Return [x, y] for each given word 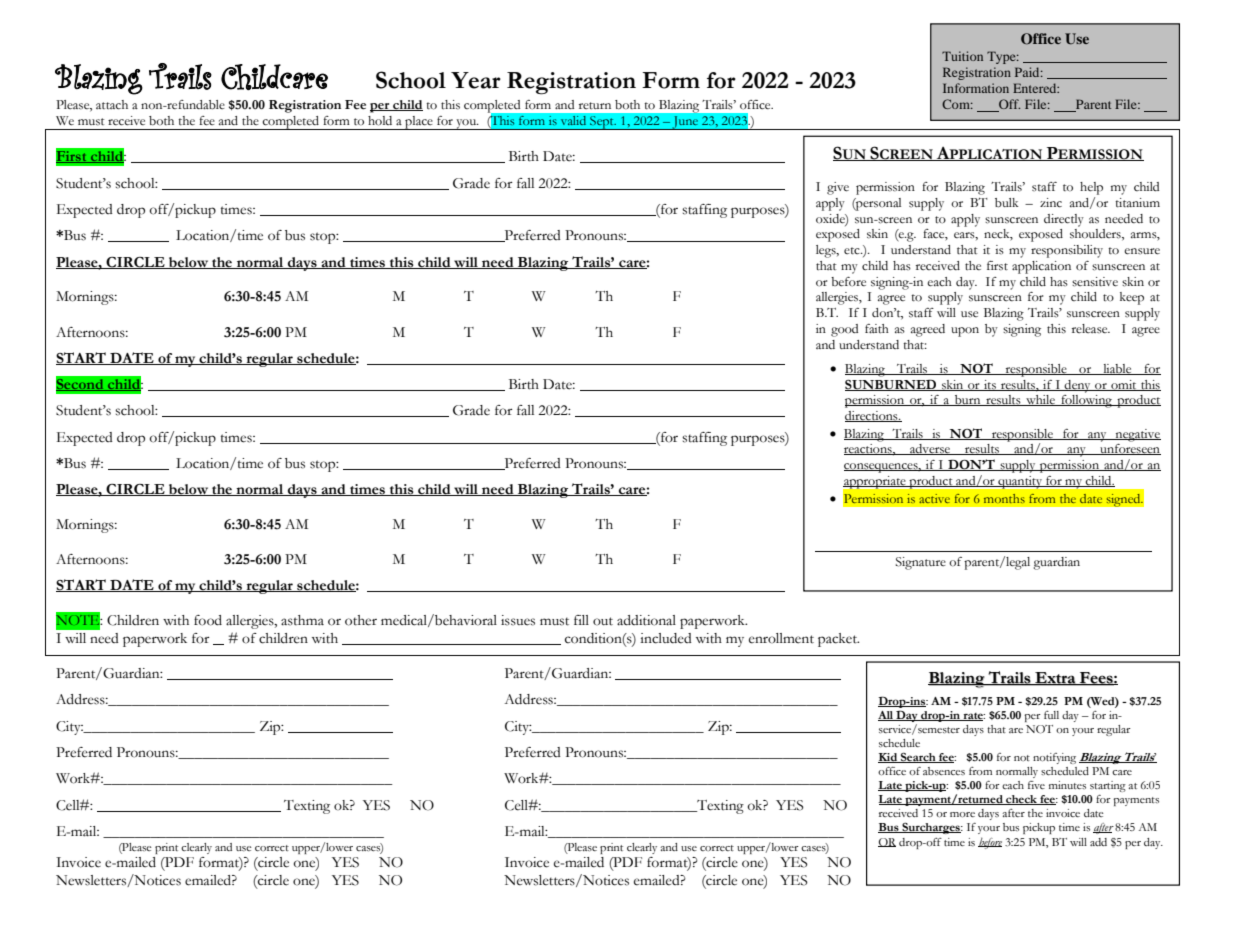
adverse [930, 449]
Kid [889, 758]
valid [573, 120]
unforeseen [1129, 449]
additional [646, 620]
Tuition [962, 56]
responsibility [1067, 251]
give [838, 188]
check [1021, 800]
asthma [302, 620]
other [361, 620]
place [419, 123]
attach [112, 105]
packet [838, 640]
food [208, 620]
